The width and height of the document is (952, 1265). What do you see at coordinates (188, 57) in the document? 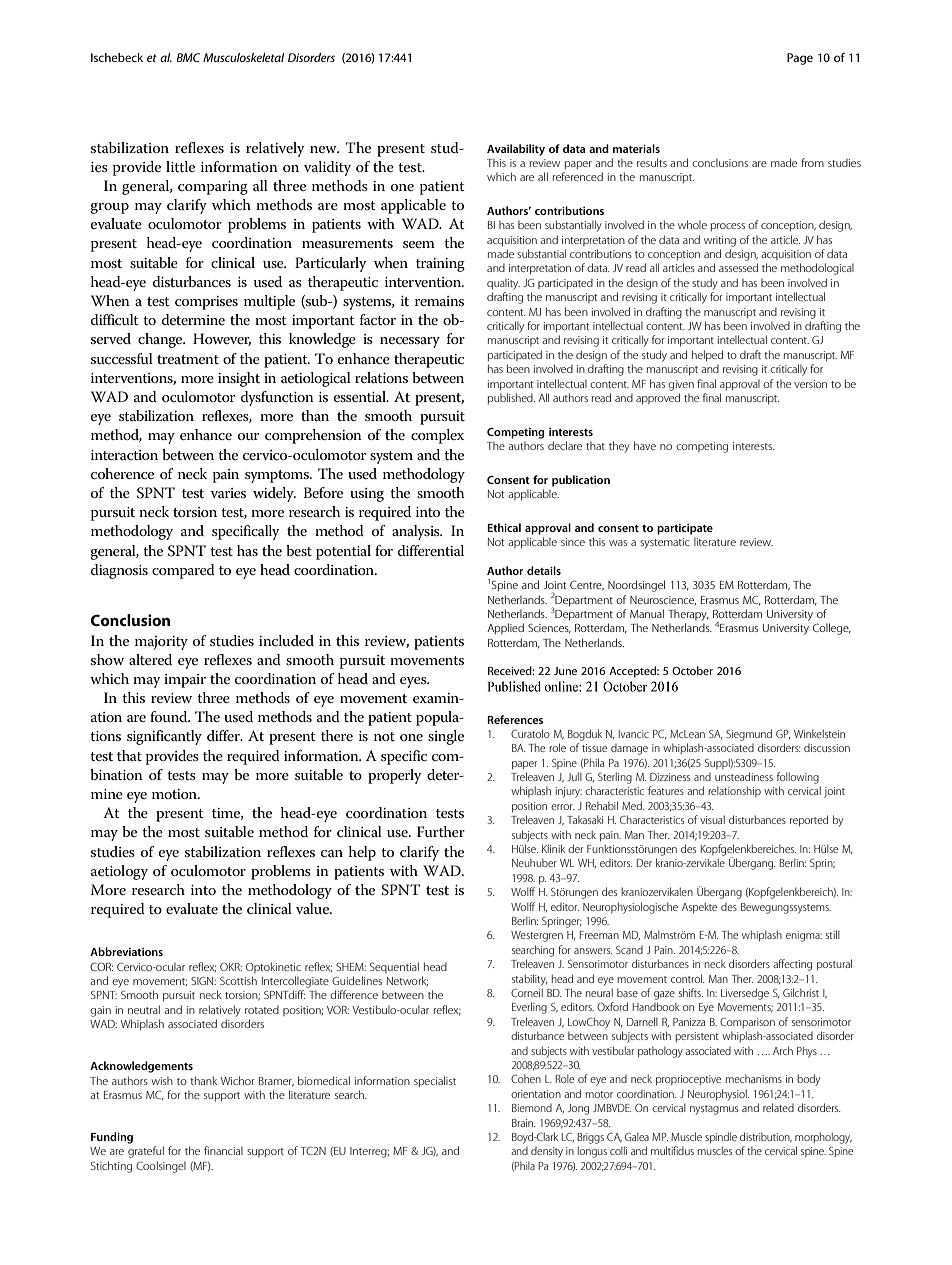
I see `BMC` at bounding box center [188, 57].
